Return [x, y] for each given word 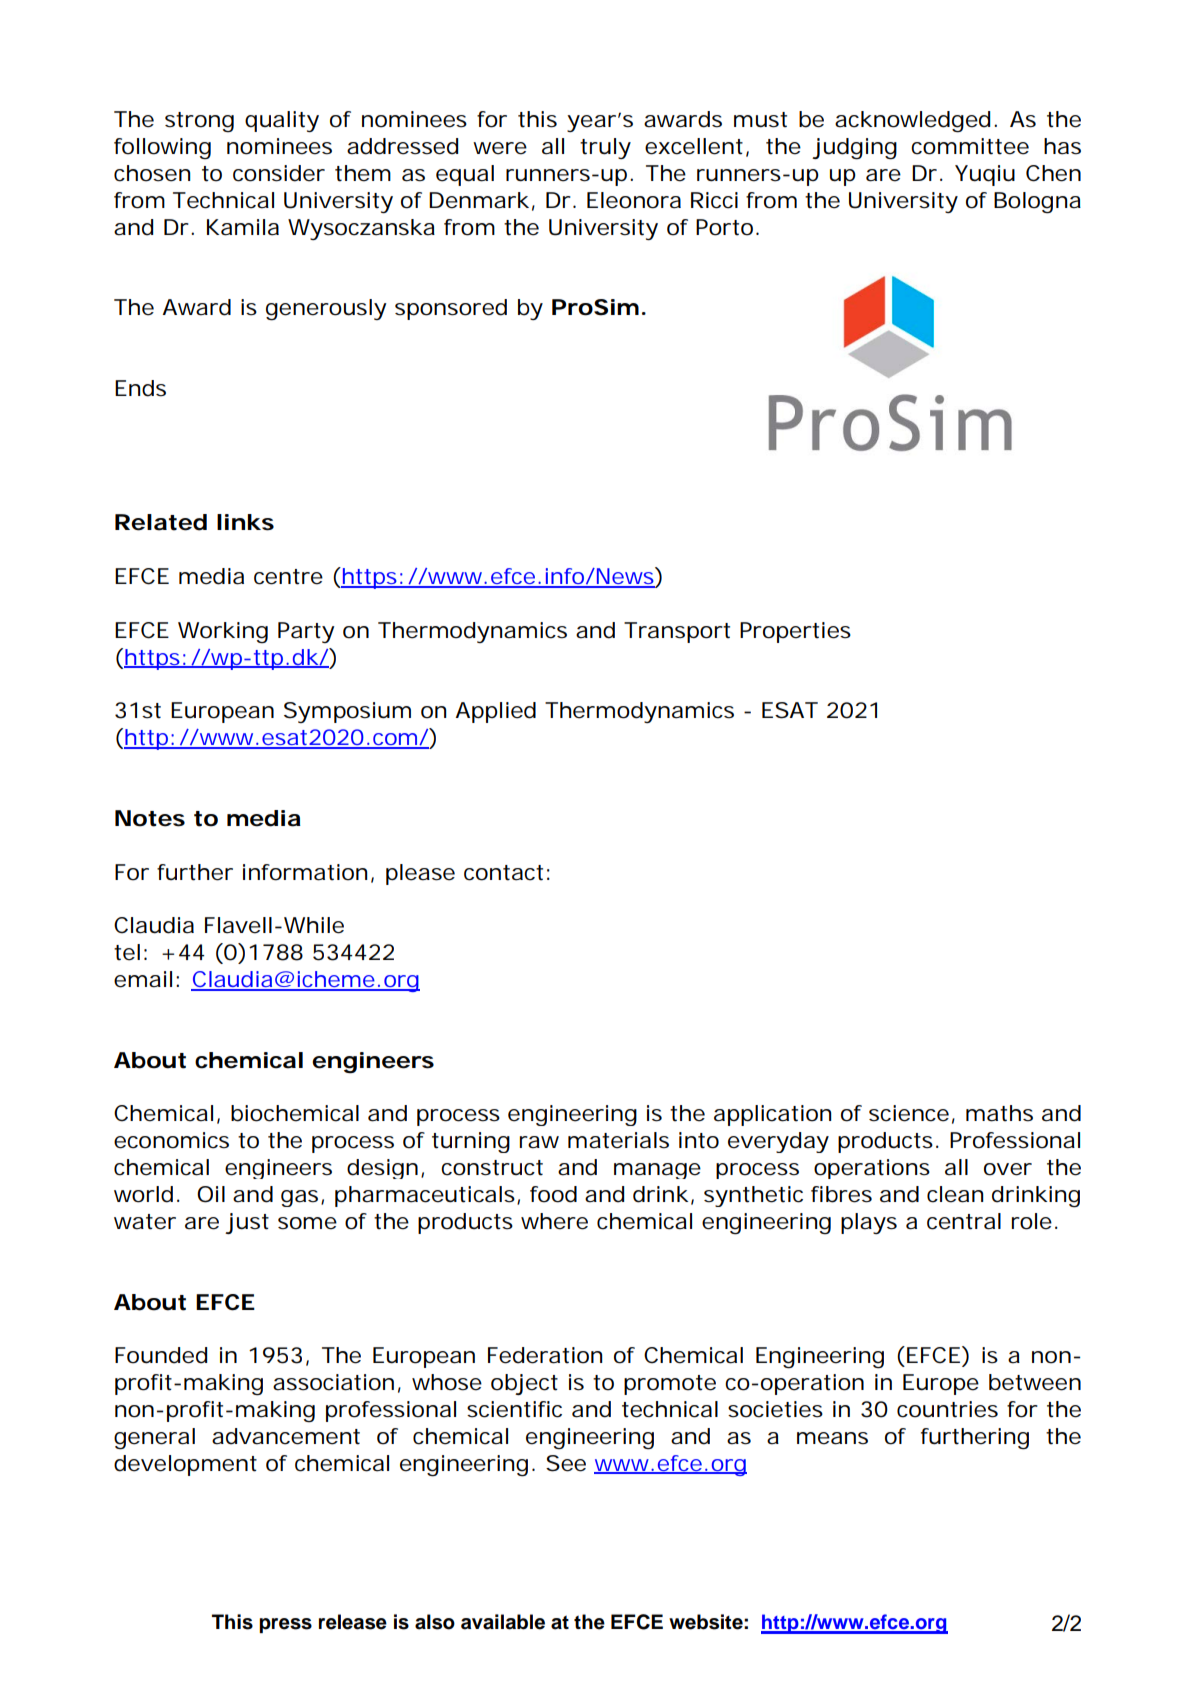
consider [279, 173]
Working [223, 632]
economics [171, 1140]
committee [970, 146]
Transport [677, 632]
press [285, 1625]
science [909, 1113]
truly [605, 148]
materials [618, 1140]
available [503, 1622]
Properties [795, 632]
